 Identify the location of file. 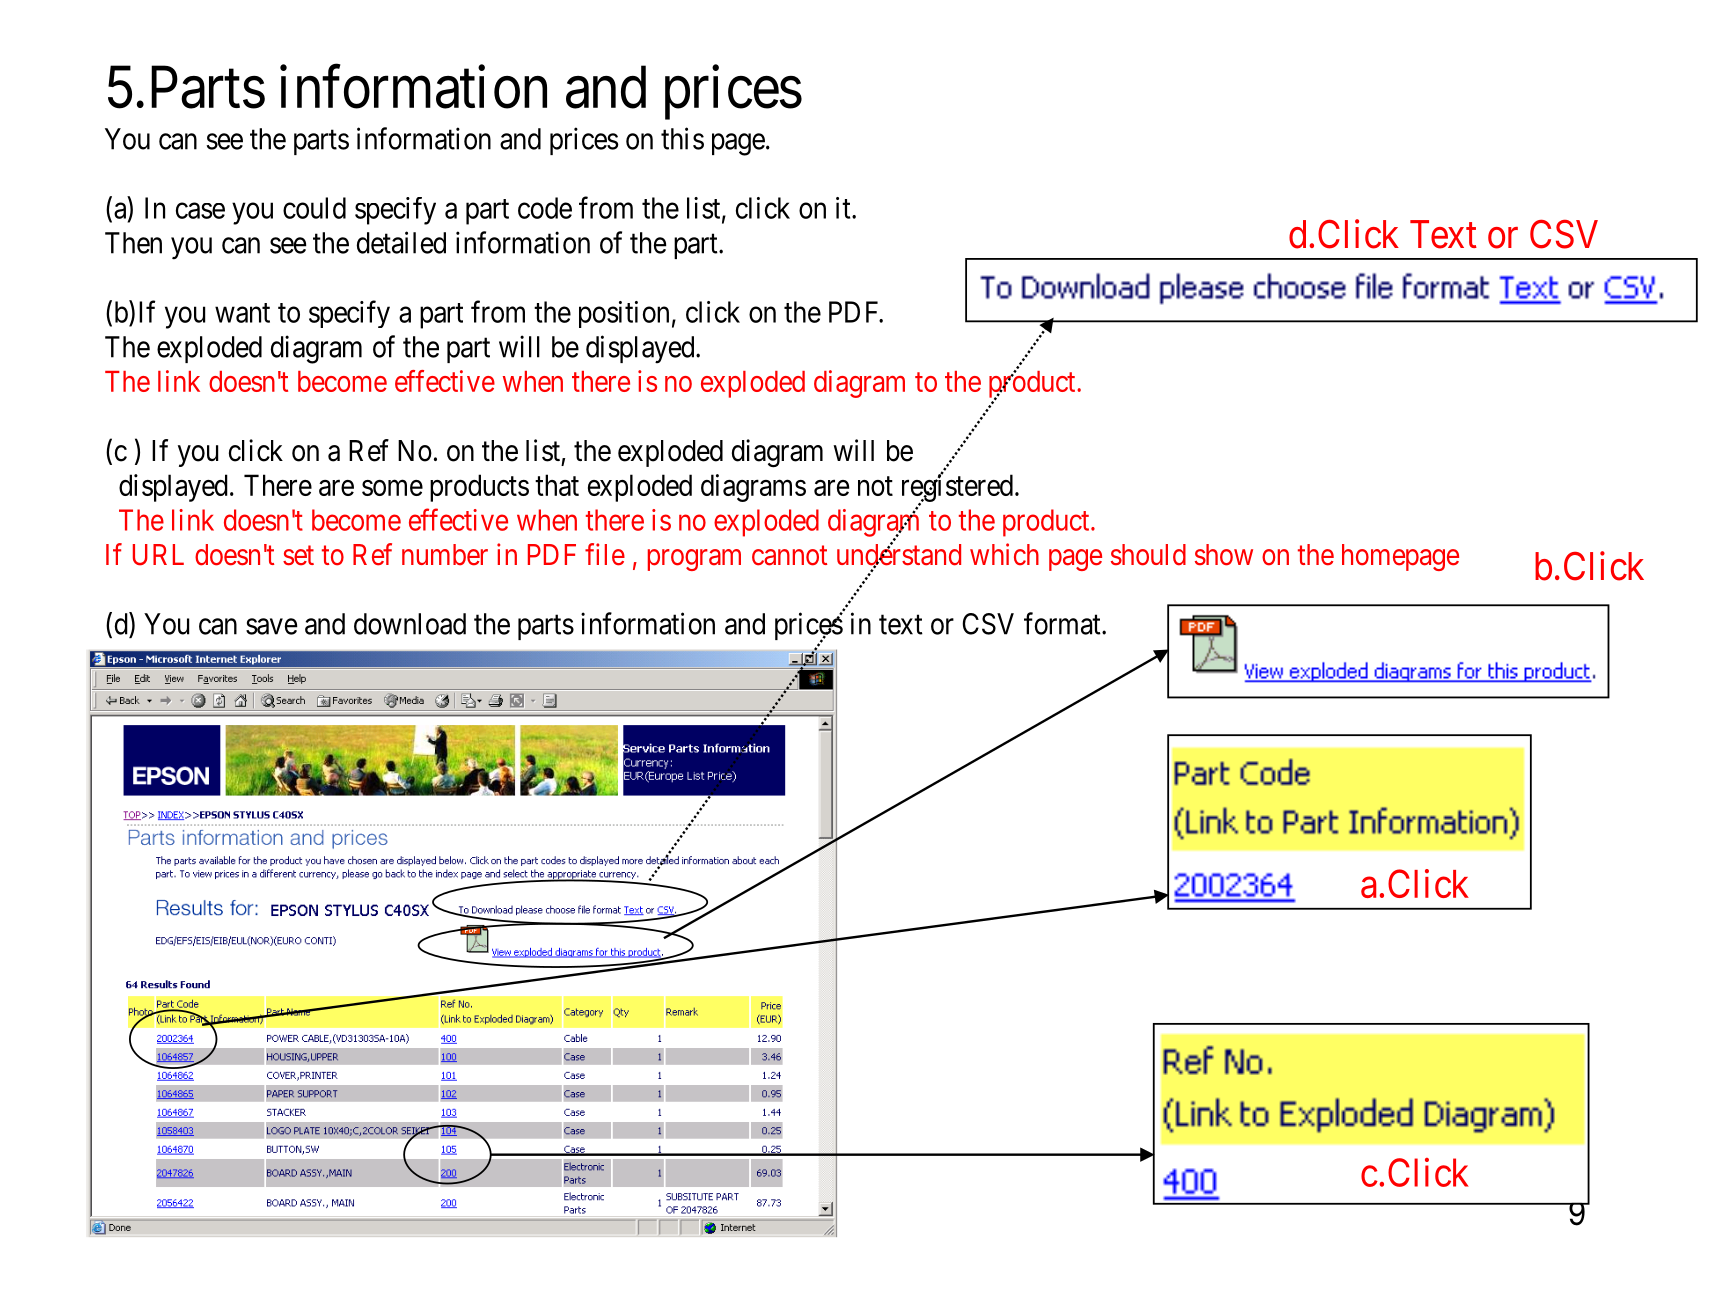
(605, 554).
